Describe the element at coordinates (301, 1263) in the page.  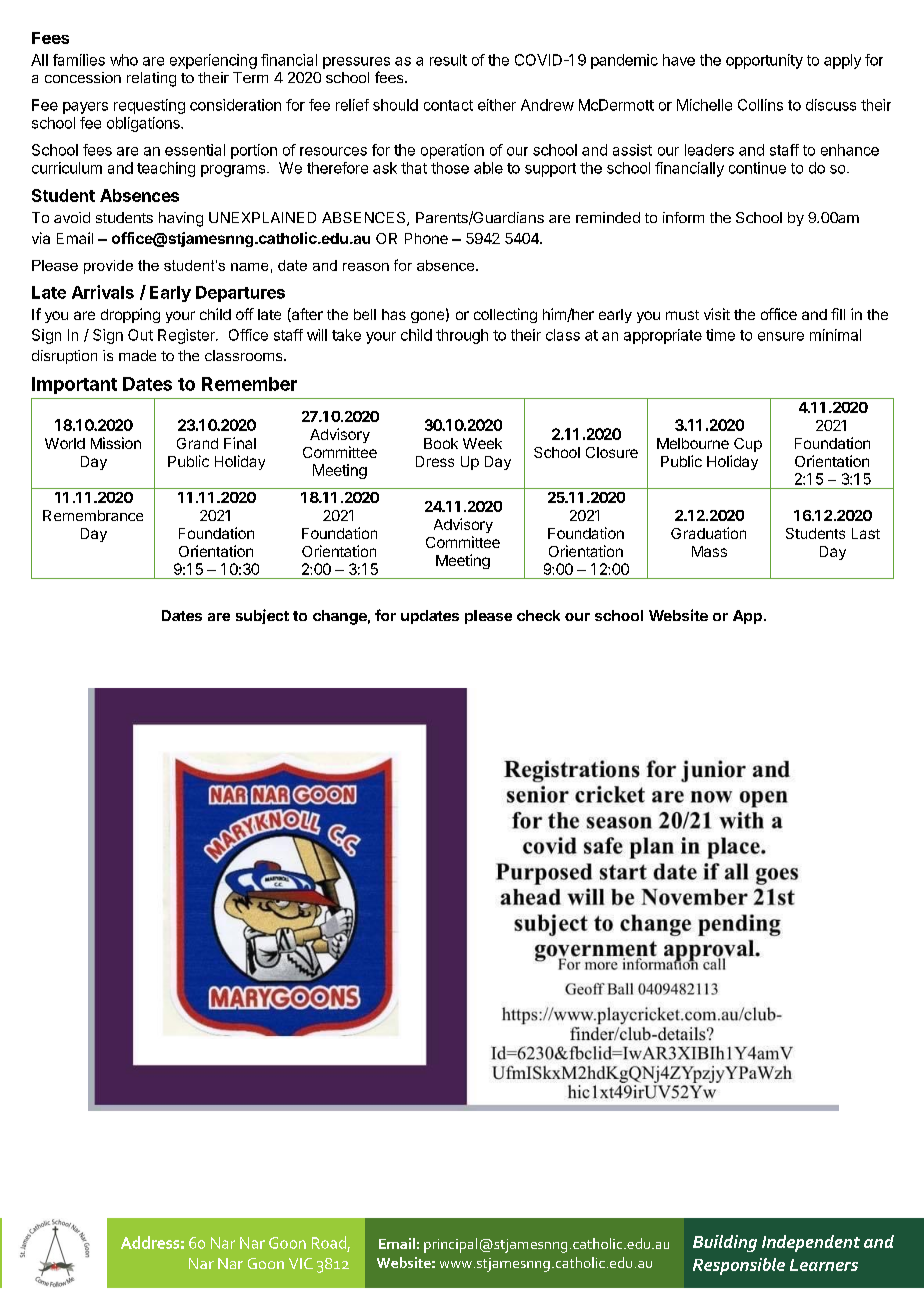
I see `VIC` at that location.
